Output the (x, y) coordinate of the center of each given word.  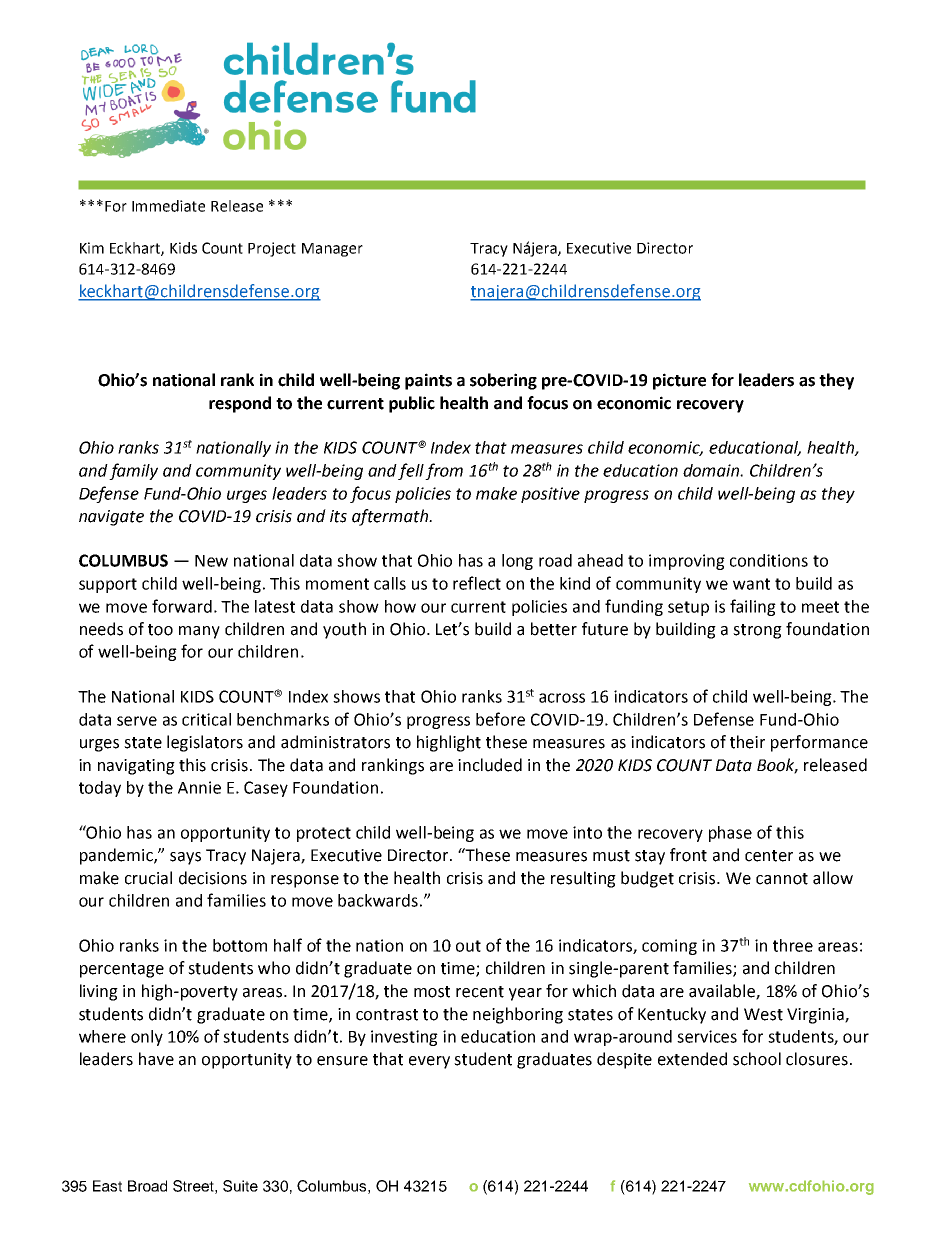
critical (206, 719)
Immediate (168, 206)
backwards (378, 900)
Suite (240, 1186)
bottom (240, 945)
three (793, 945)
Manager (332, 250)
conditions (769, 560)
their (747, 742)
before (500, 719)
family (133, 471)
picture (679, 381)
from (444, 471)
